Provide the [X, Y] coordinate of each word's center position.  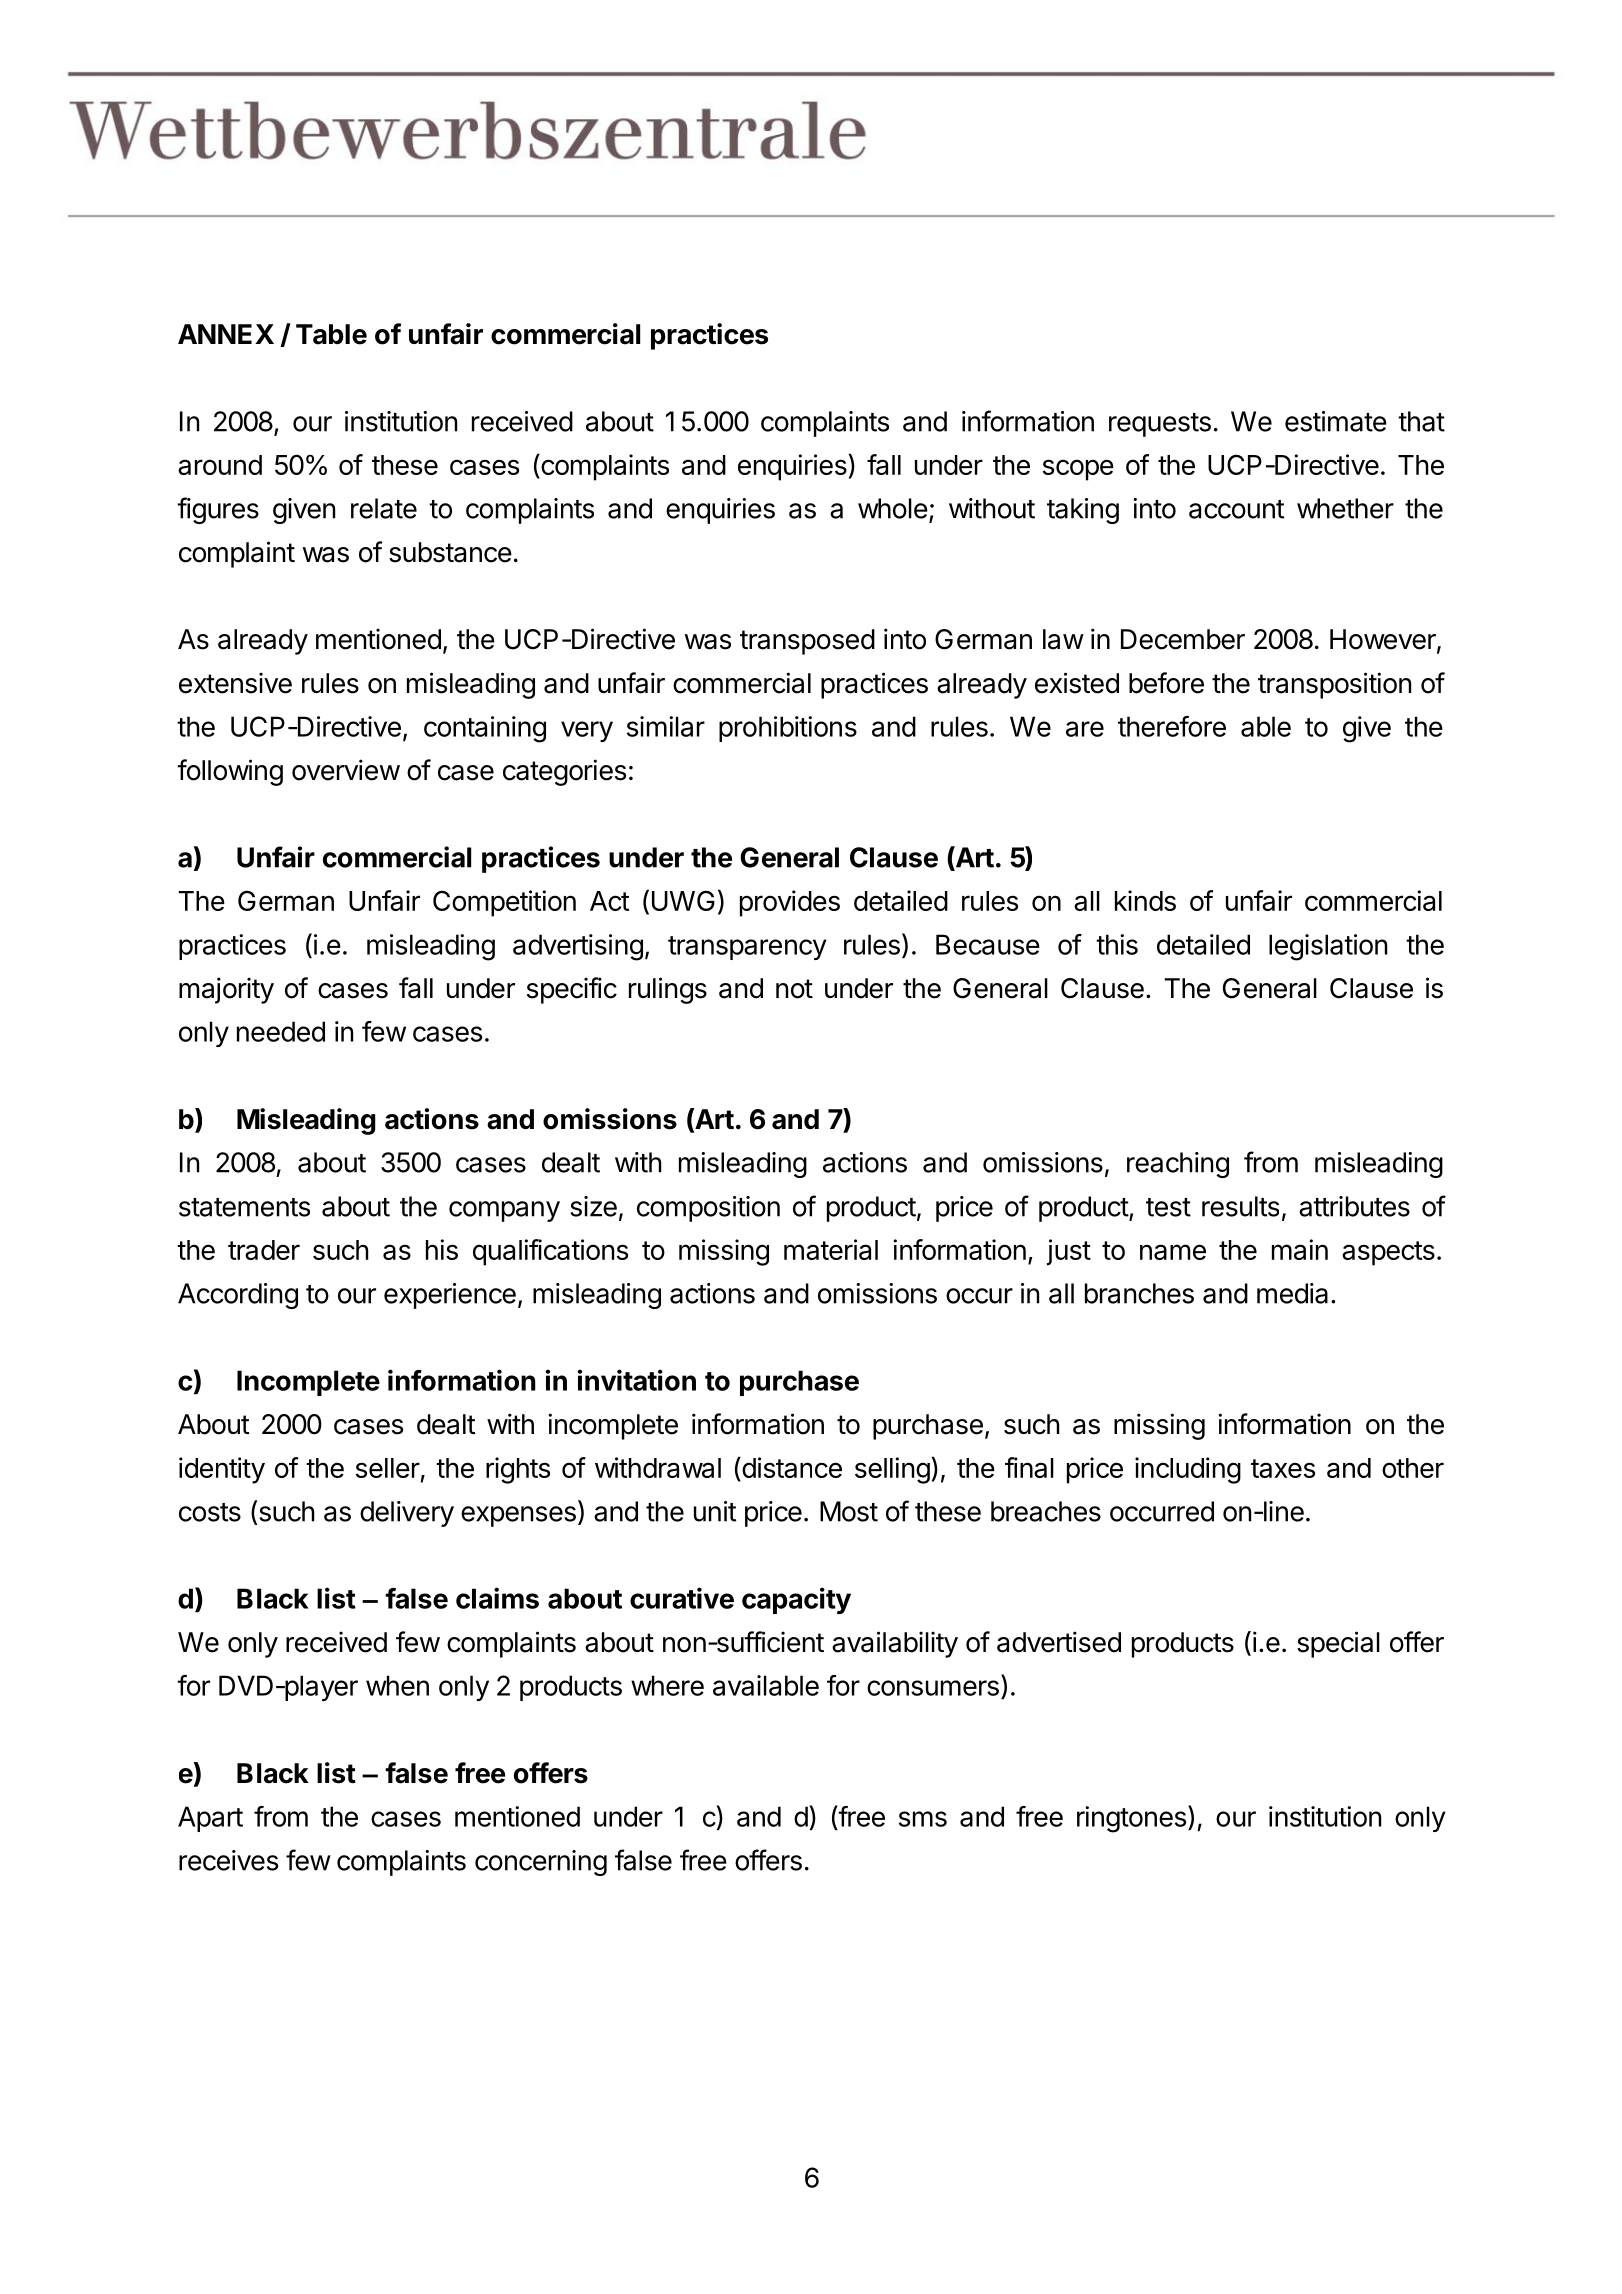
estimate [1336, 421]
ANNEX [226, 334]
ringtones [1131, 1819]
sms [923, 1819]
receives [228, 1860]
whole [893, 508]
